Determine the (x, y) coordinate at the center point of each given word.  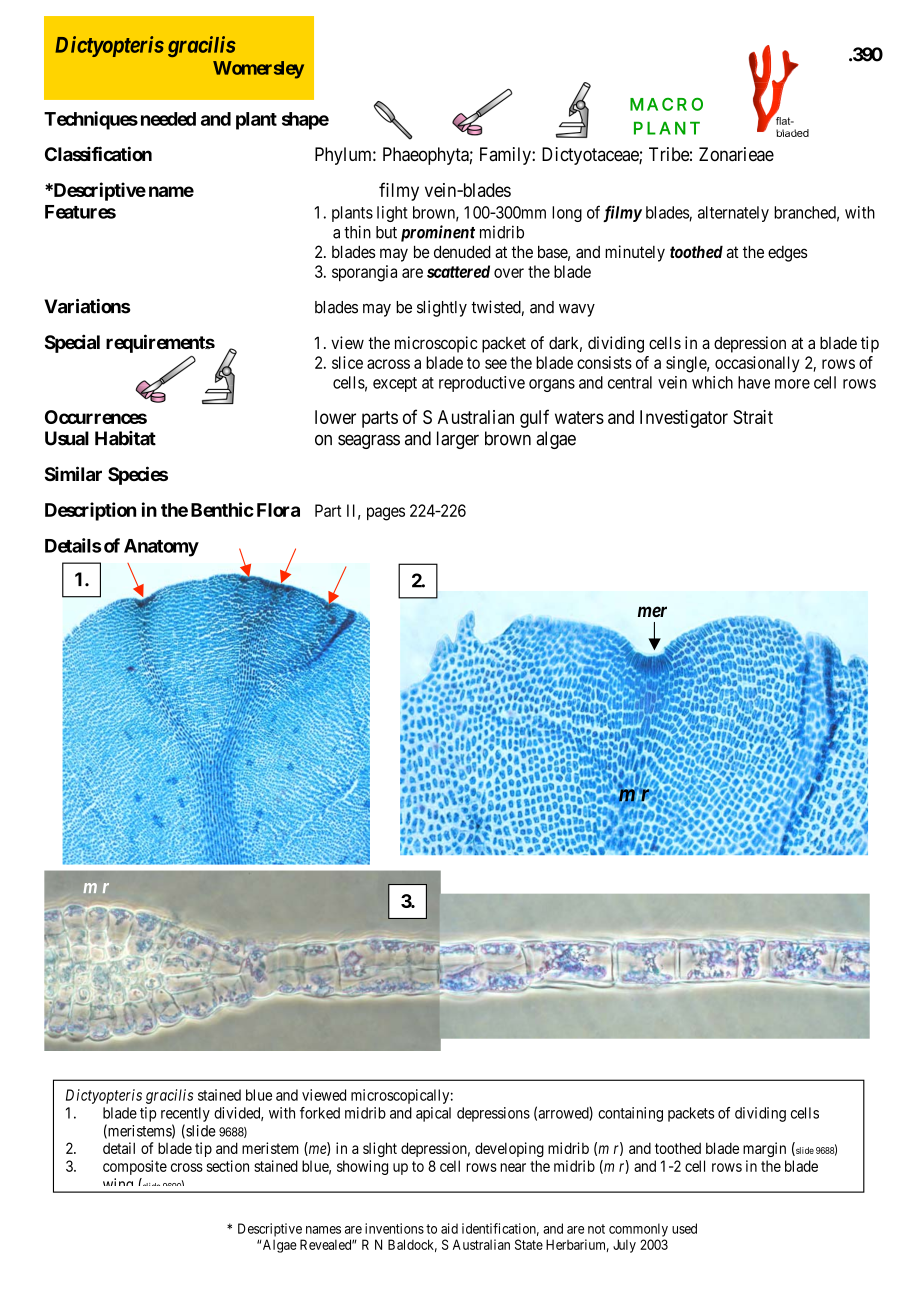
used (684, 1228)
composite (135, 1167)
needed (168, 119)
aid (449, 1228)
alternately (733, 214)
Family (506, 156)
